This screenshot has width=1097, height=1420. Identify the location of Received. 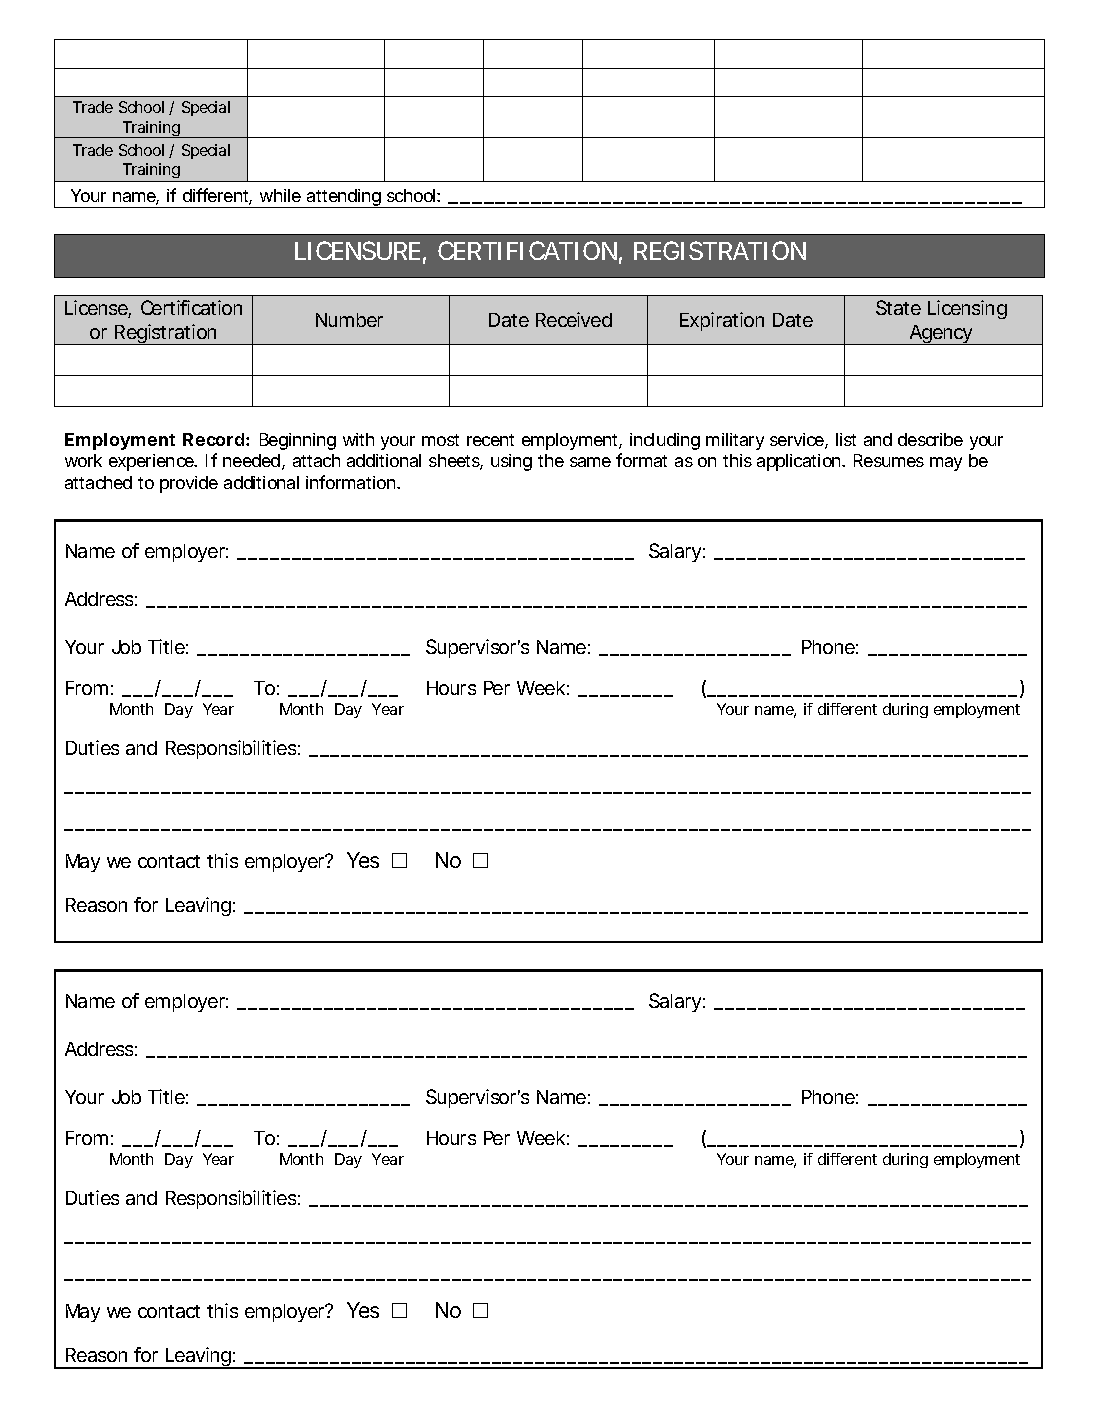
(574, 319).
